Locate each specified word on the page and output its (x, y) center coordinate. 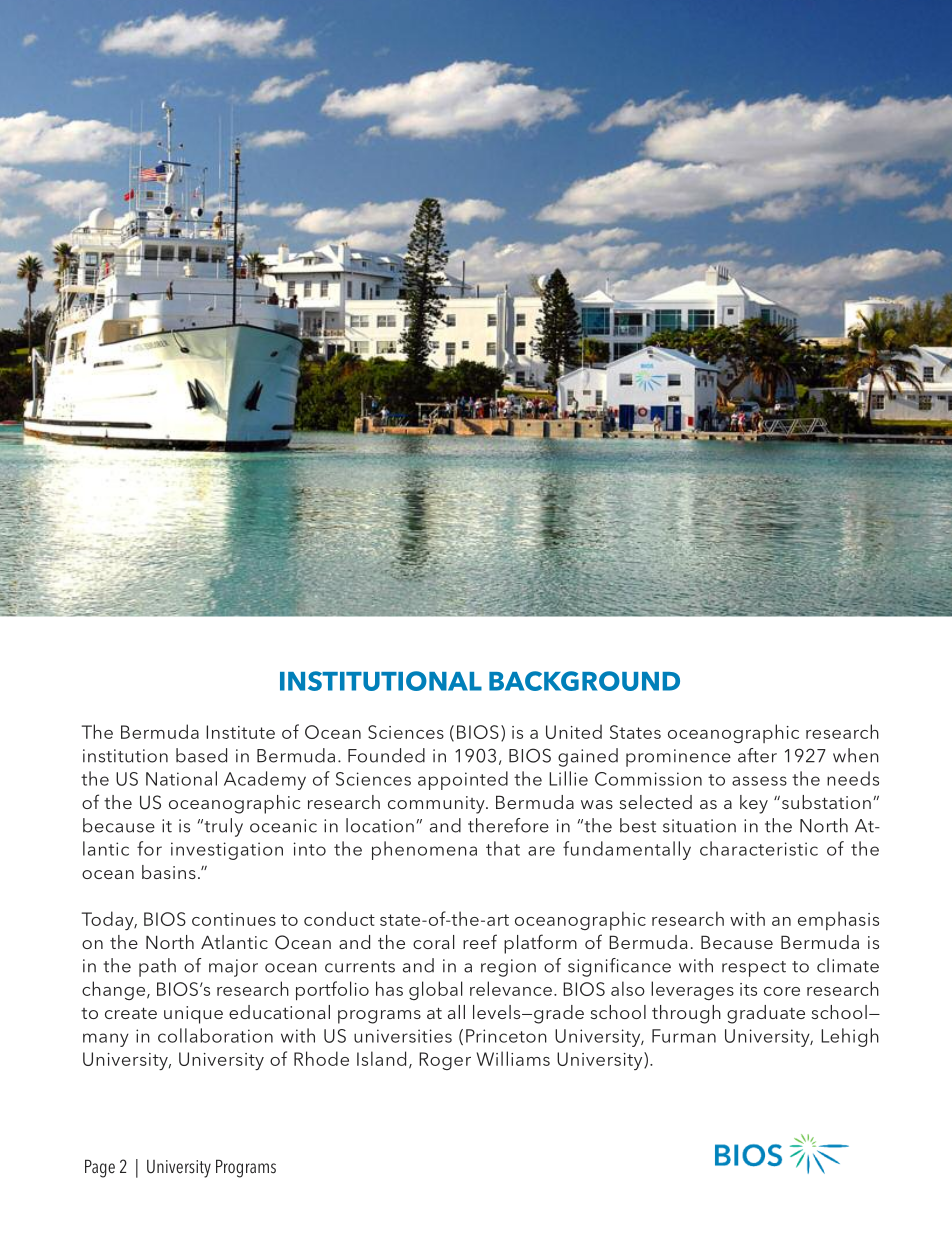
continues (234, 919)
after (757, 755)
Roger (445, 1061)
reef (480, 941)
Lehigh (850, 1037)
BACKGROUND (584, 681)
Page (100, 1168)
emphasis (838, 920)
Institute (240, 732)
